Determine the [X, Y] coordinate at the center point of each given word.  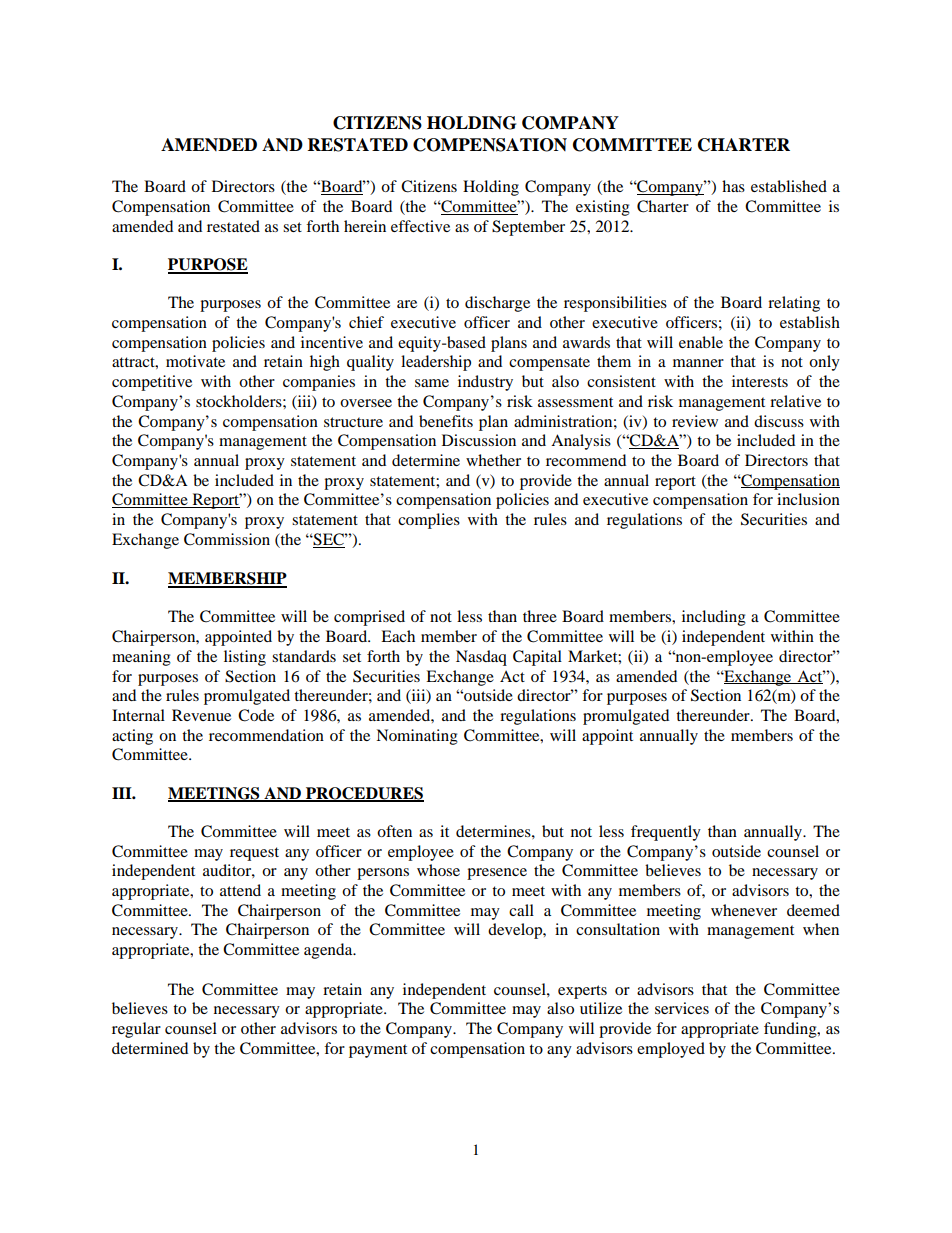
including [714, 618]
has [733, 186]
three [540, 616]
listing [245, 658]
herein [365, 226]
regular [136, 1030]
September [528, 228]
